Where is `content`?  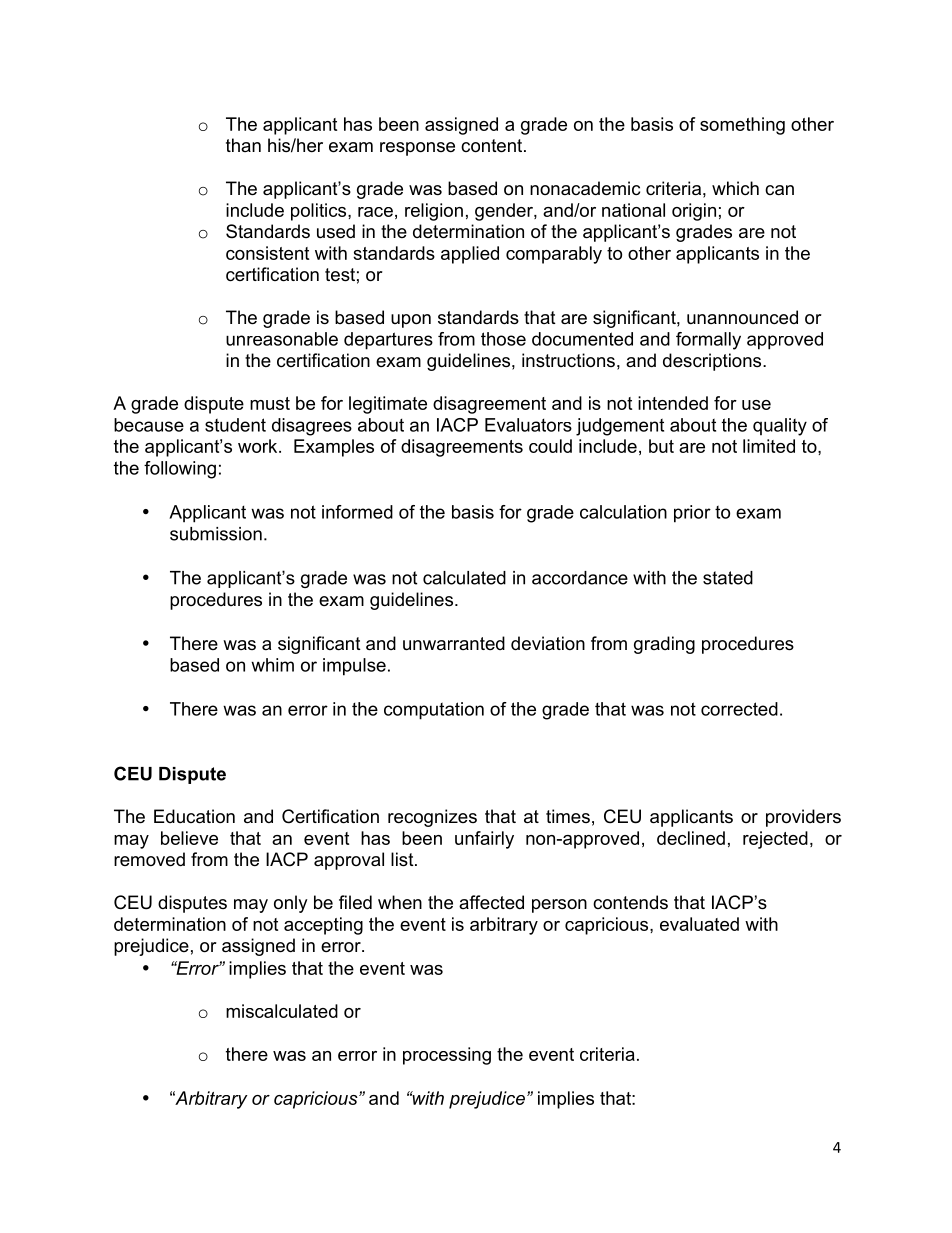 content is located at coordinates (493, 146).
